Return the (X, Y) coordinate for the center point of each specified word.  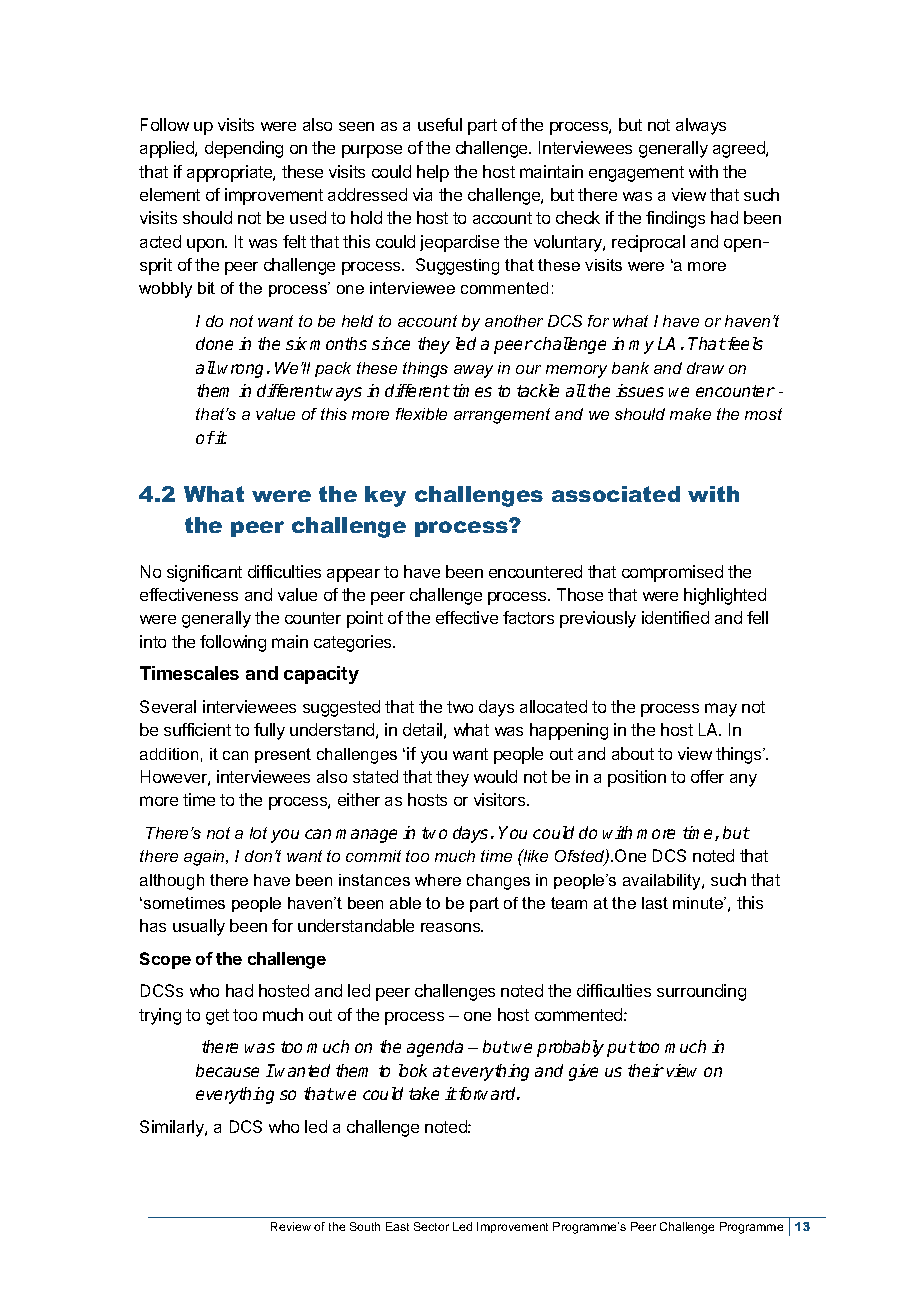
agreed (740, 149)
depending (244, 149)
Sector (431, 1226)
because (227, 1070)
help (433, 173)
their (646, 1070)
